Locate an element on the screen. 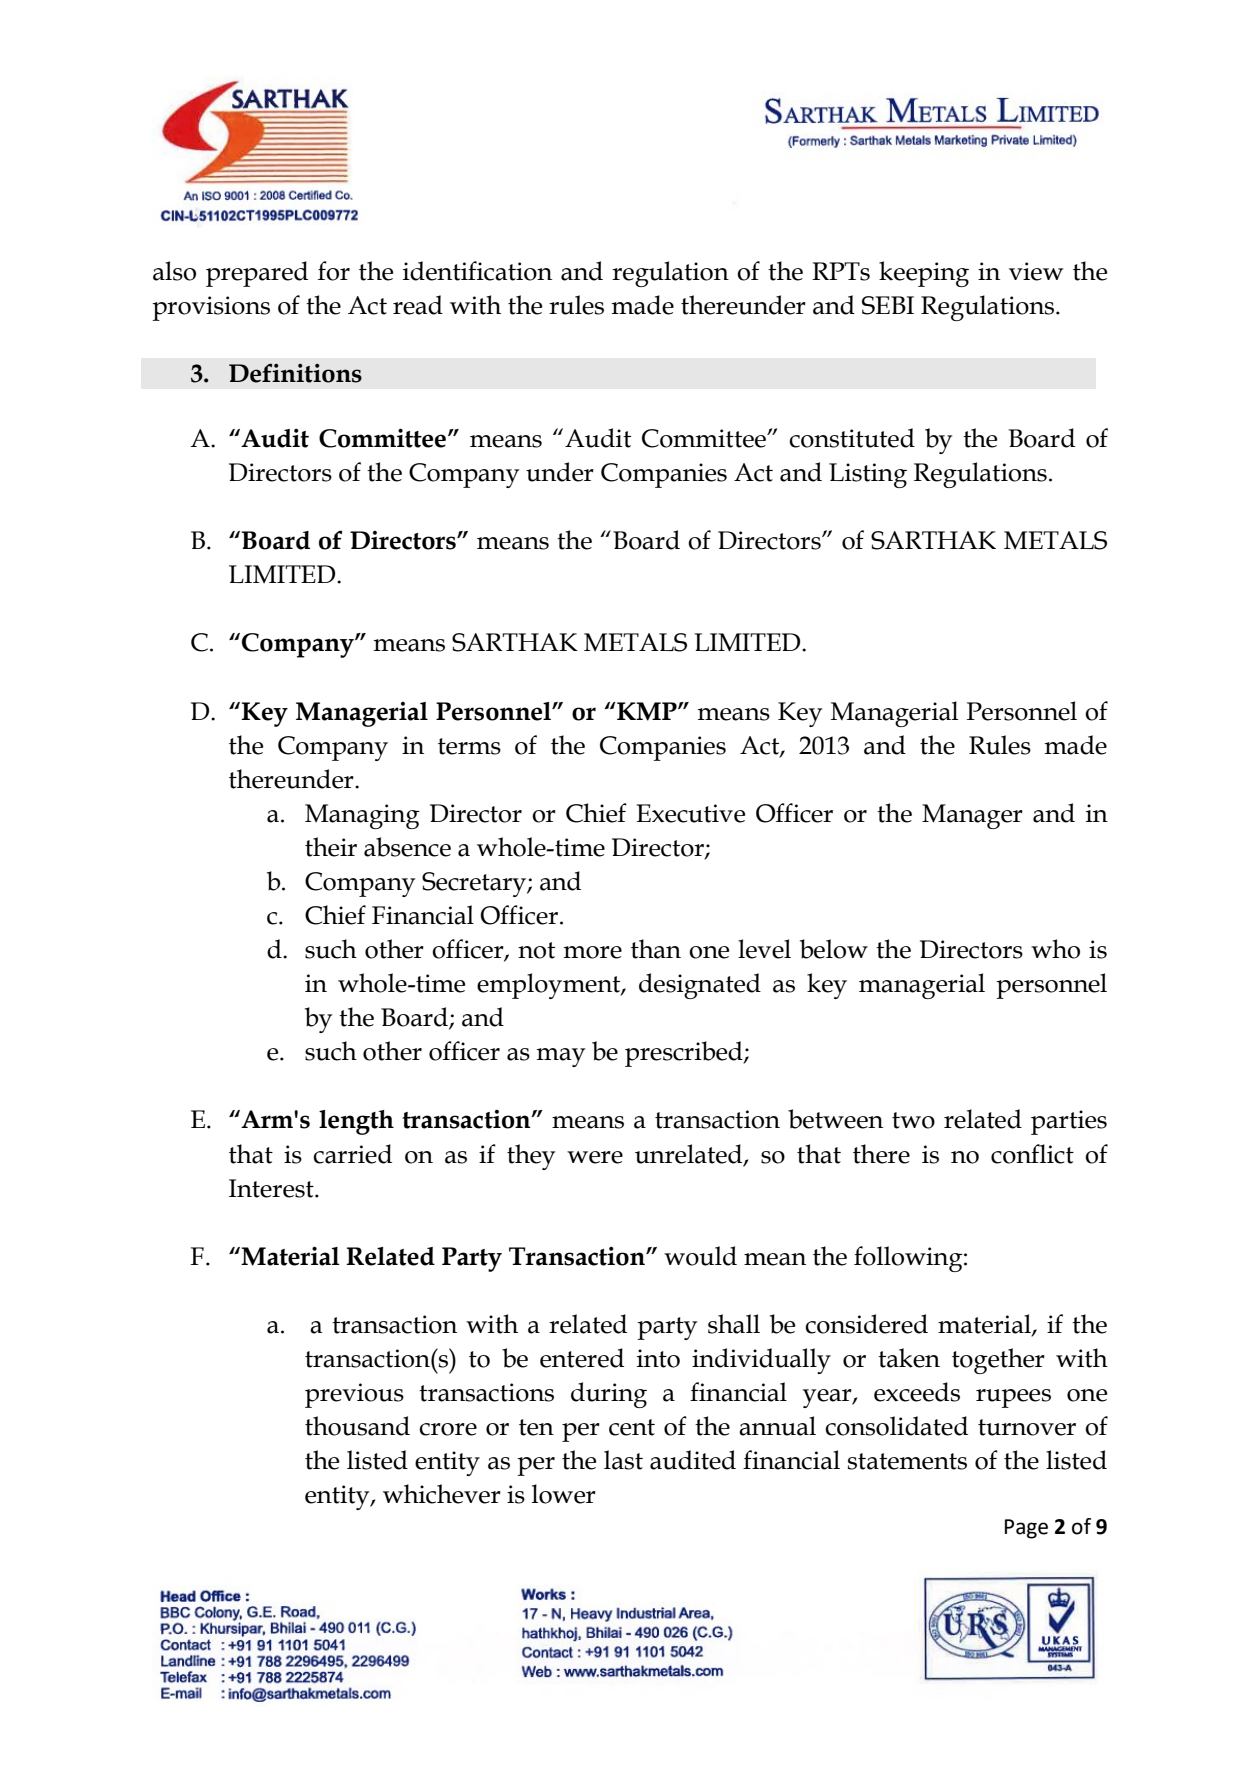 Image resolution: width=1260 pixels, height=1782 pixels. Managing is located at coordinates (362, 816).
